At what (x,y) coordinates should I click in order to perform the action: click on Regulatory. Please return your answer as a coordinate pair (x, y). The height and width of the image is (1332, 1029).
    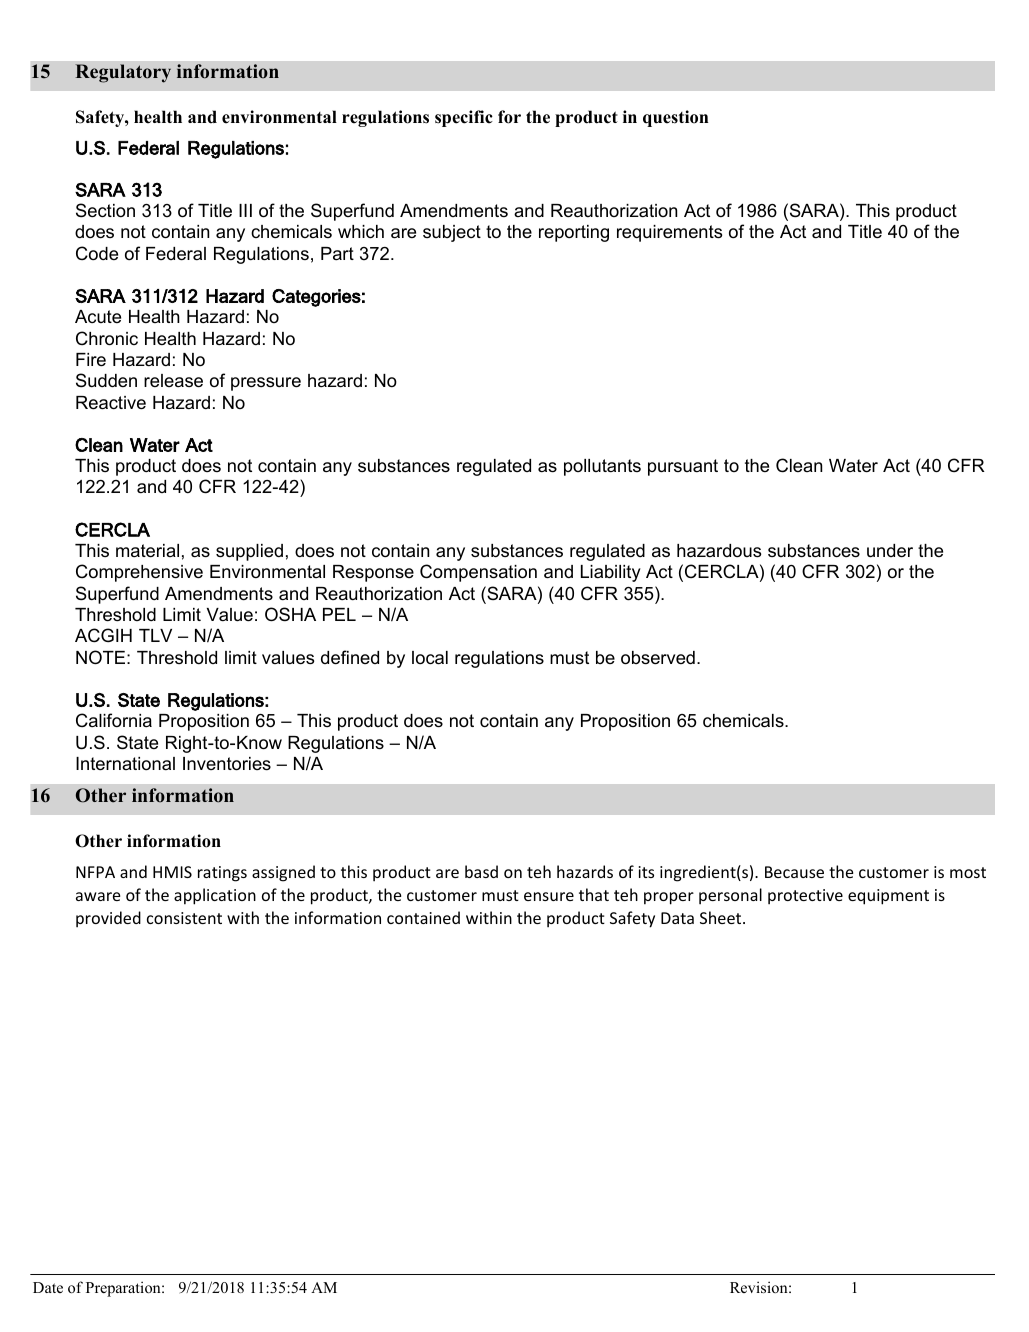
    Looking at the image, I should click on (123, 73).
